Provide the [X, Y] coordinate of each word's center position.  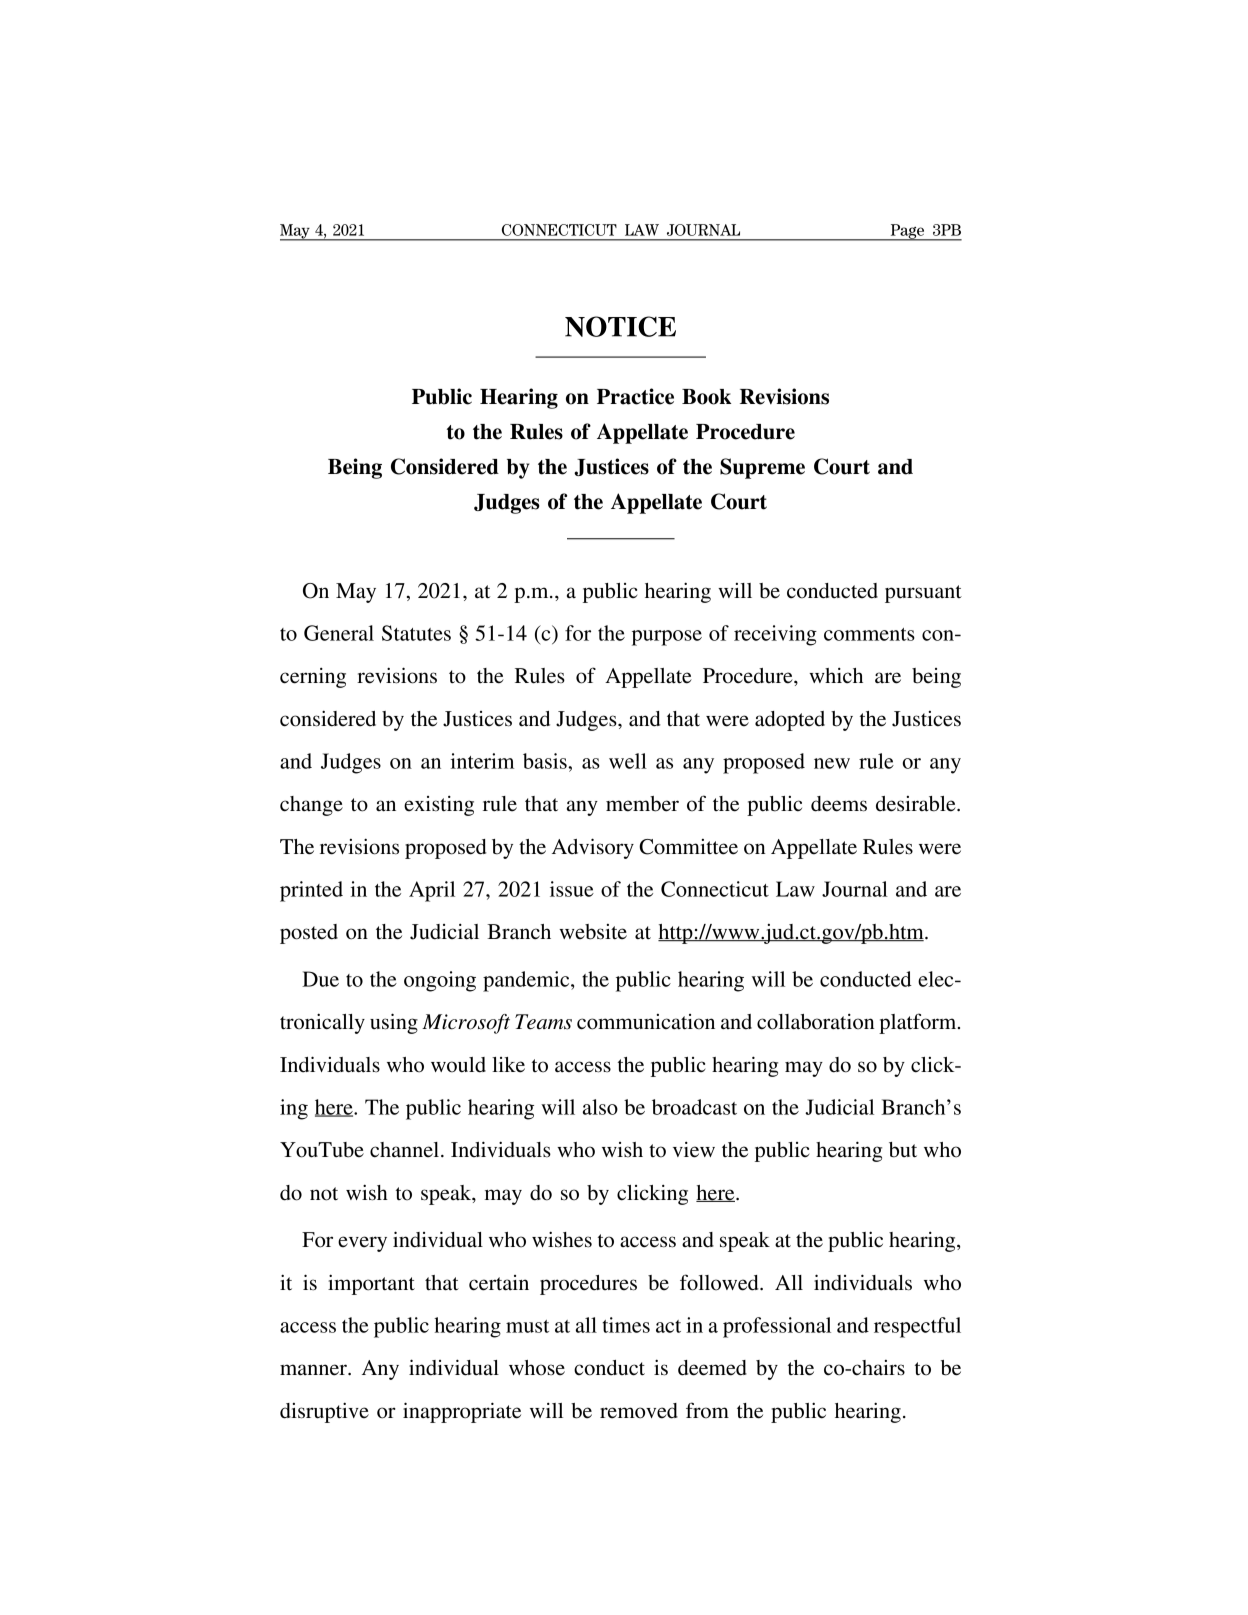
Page [907, 232]
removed [639, 1411]
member [642, 804]
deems [839, 804]
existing [439, 806]
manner [314, 1370]
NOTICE [620, 326]
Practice [635, 396]
